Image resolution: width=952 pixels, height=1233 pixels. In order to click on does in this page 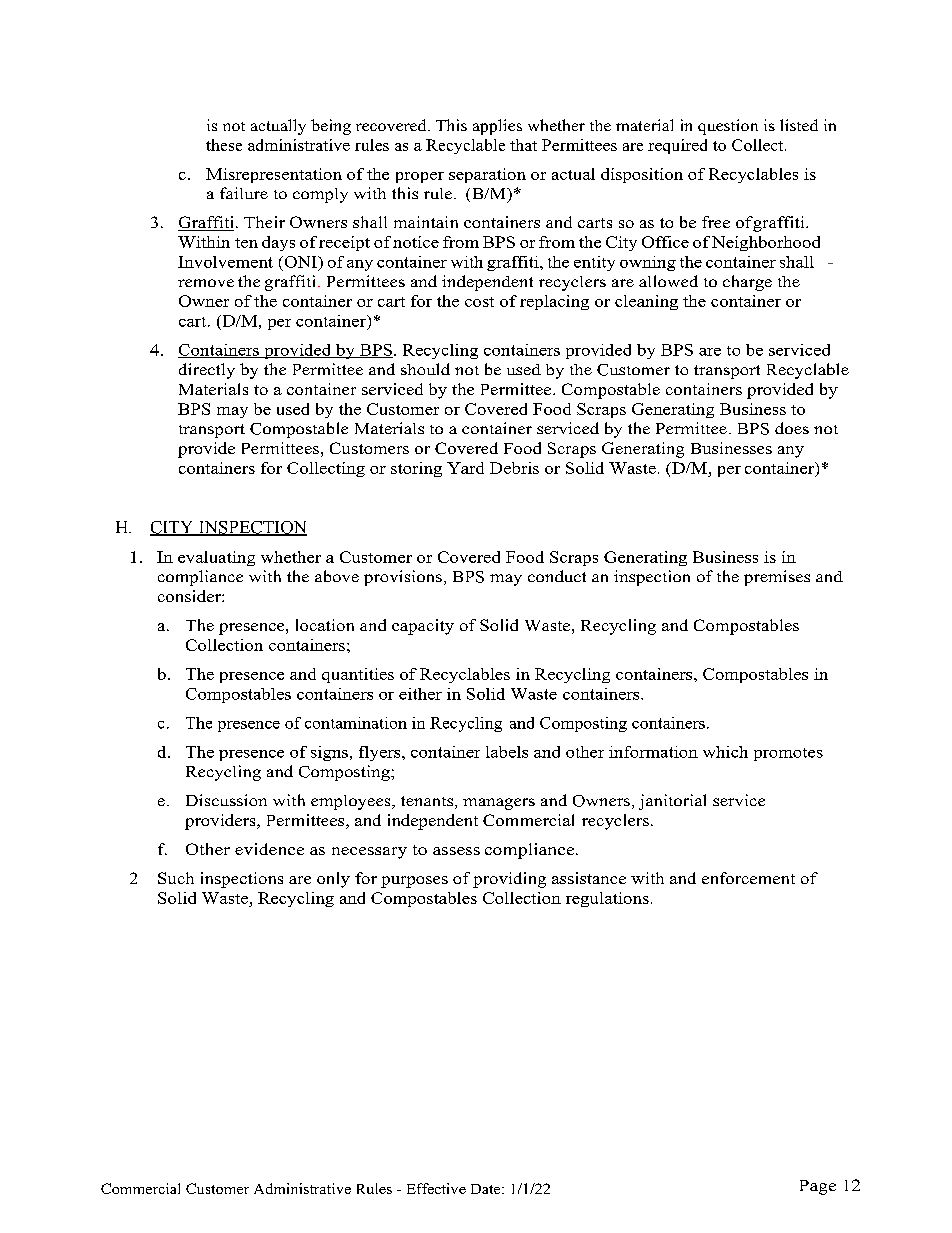, I will do `click(792, 428)`.
